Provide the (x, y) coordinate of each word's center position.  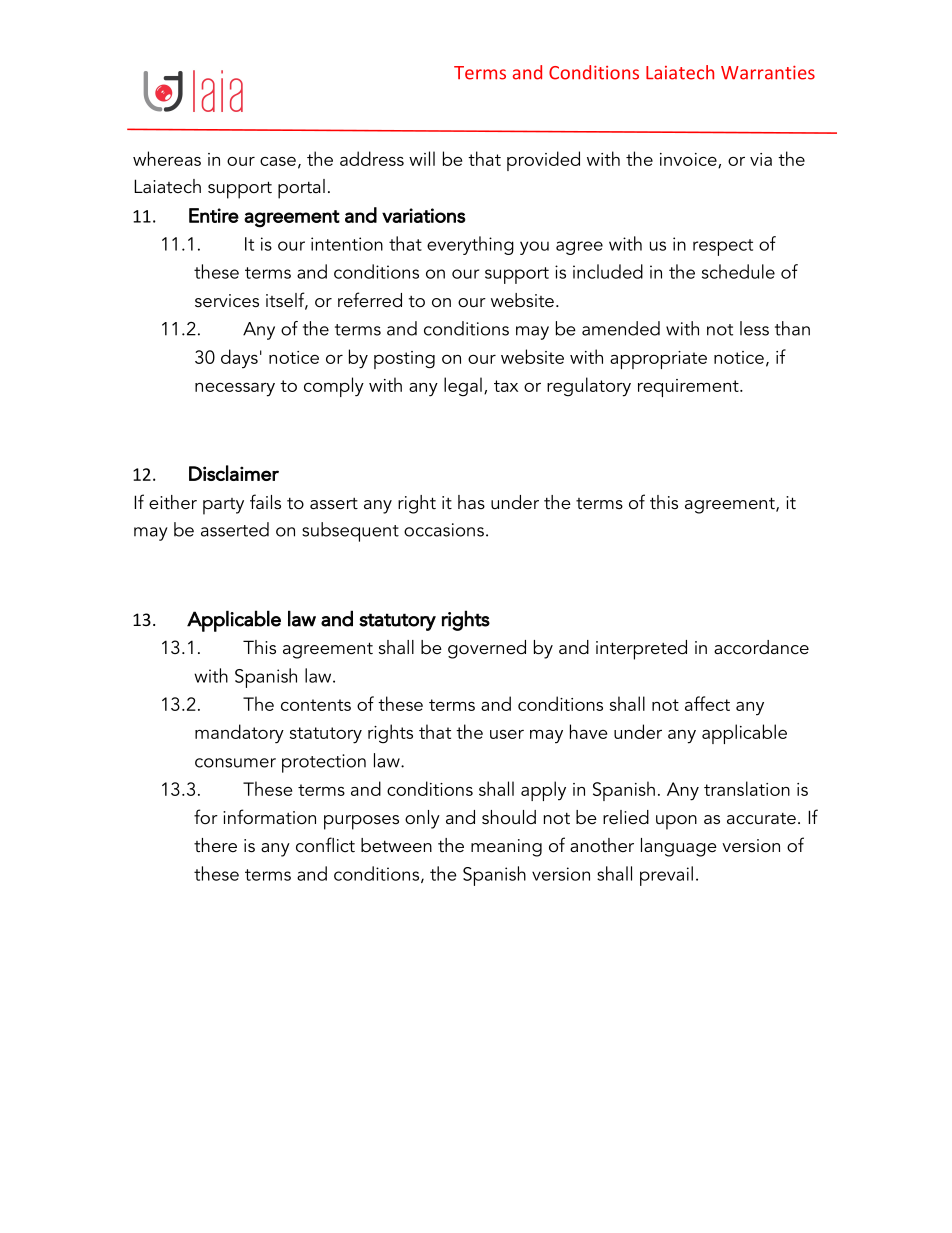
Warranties (768, 73)
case (278, 161)
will (422, 158)
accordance (761, 647)
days (239, 358)
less (754, 328)
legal (463, 387)
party (223, 506)
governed (487, 649)
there (215, 845)
